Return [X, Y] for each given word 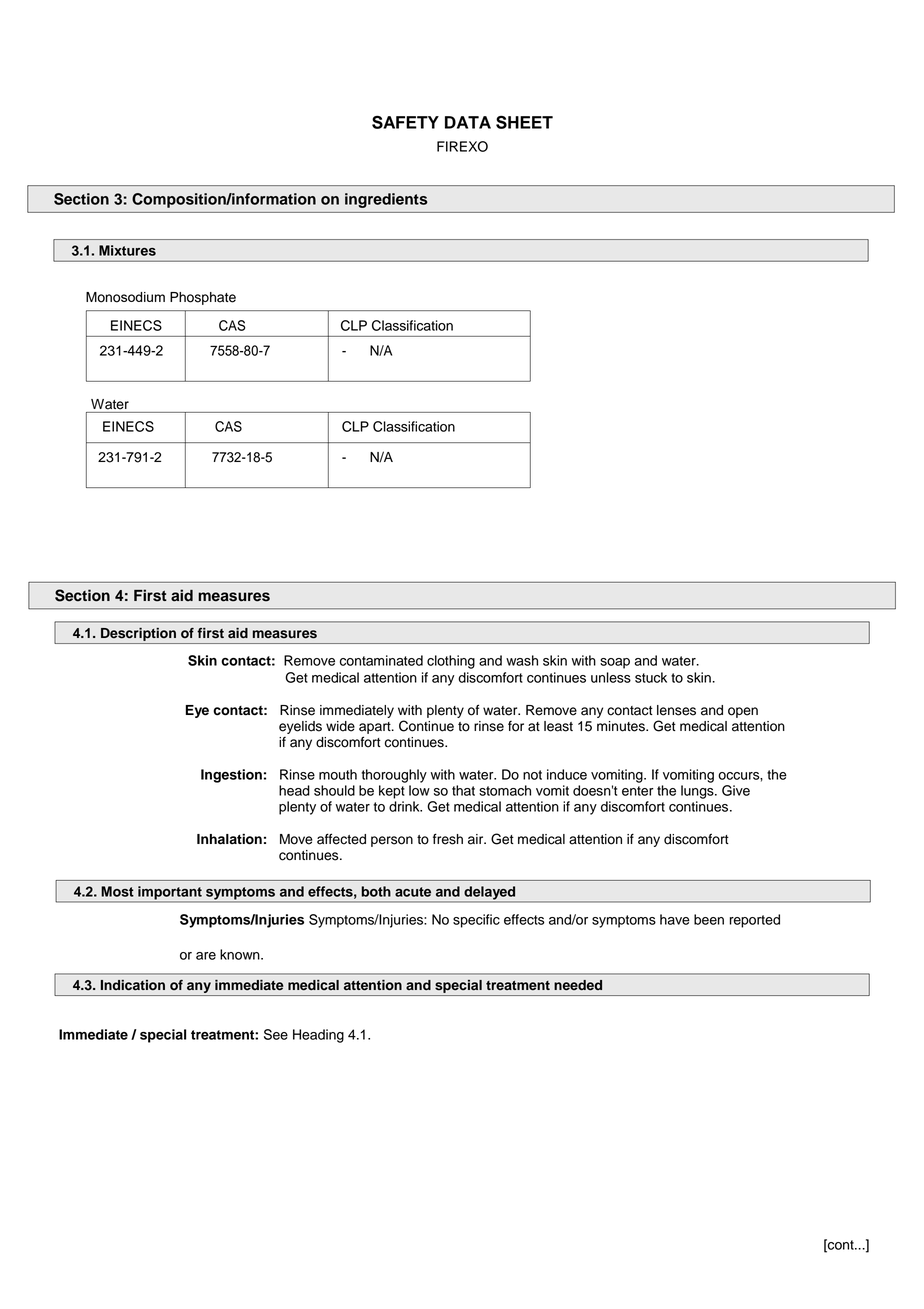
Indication [133, 985]
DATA [468, 122]
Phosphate [203, 298]
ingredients [386, 200]
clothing [451, 662]
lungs [698, 792]
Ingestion [231, 776]
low [419, 790]
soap [615, 663]
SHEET [524, 122]
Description [138, 634]
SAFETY [405, 122]
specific [476, 921]
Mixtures [127, 250]
